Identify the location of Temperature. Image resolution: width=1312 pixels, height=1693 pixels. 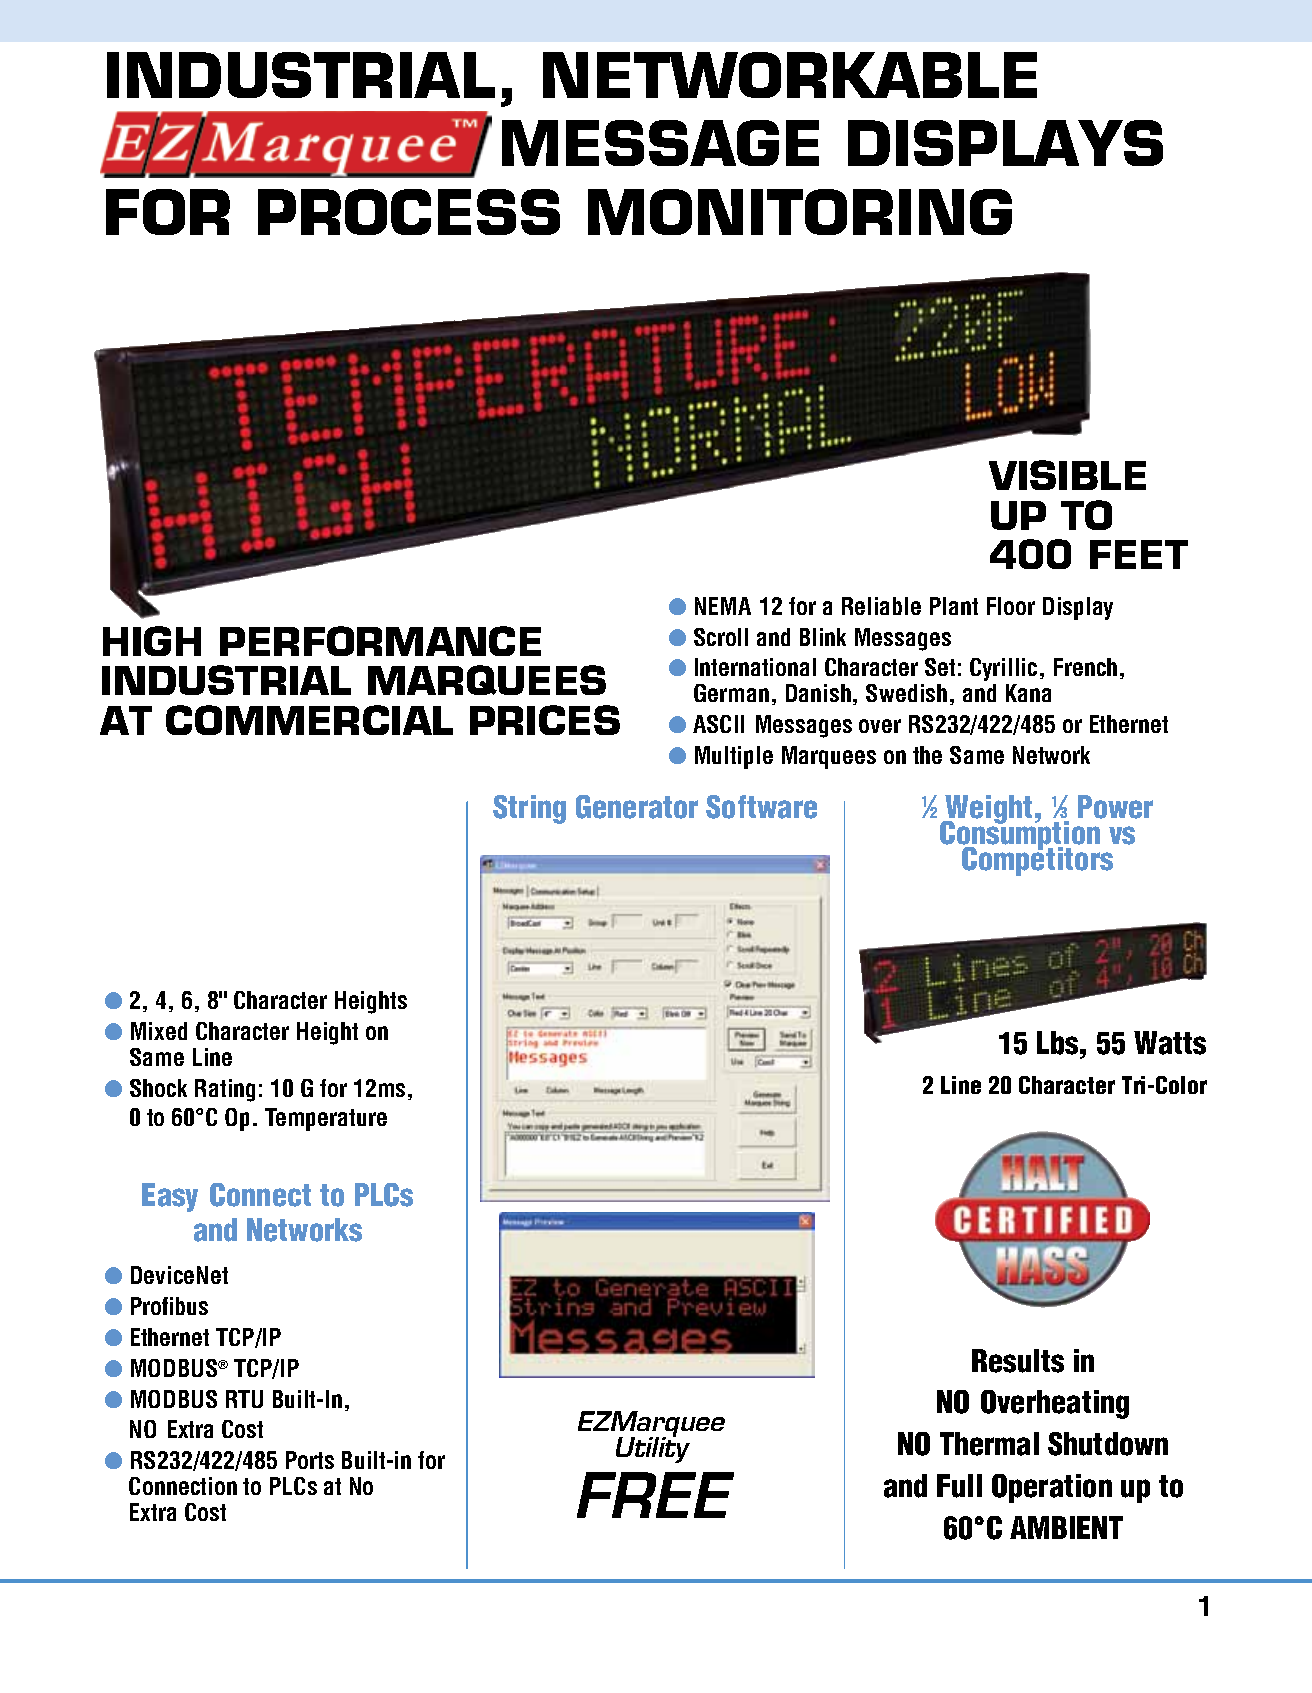
(326, 1119).
